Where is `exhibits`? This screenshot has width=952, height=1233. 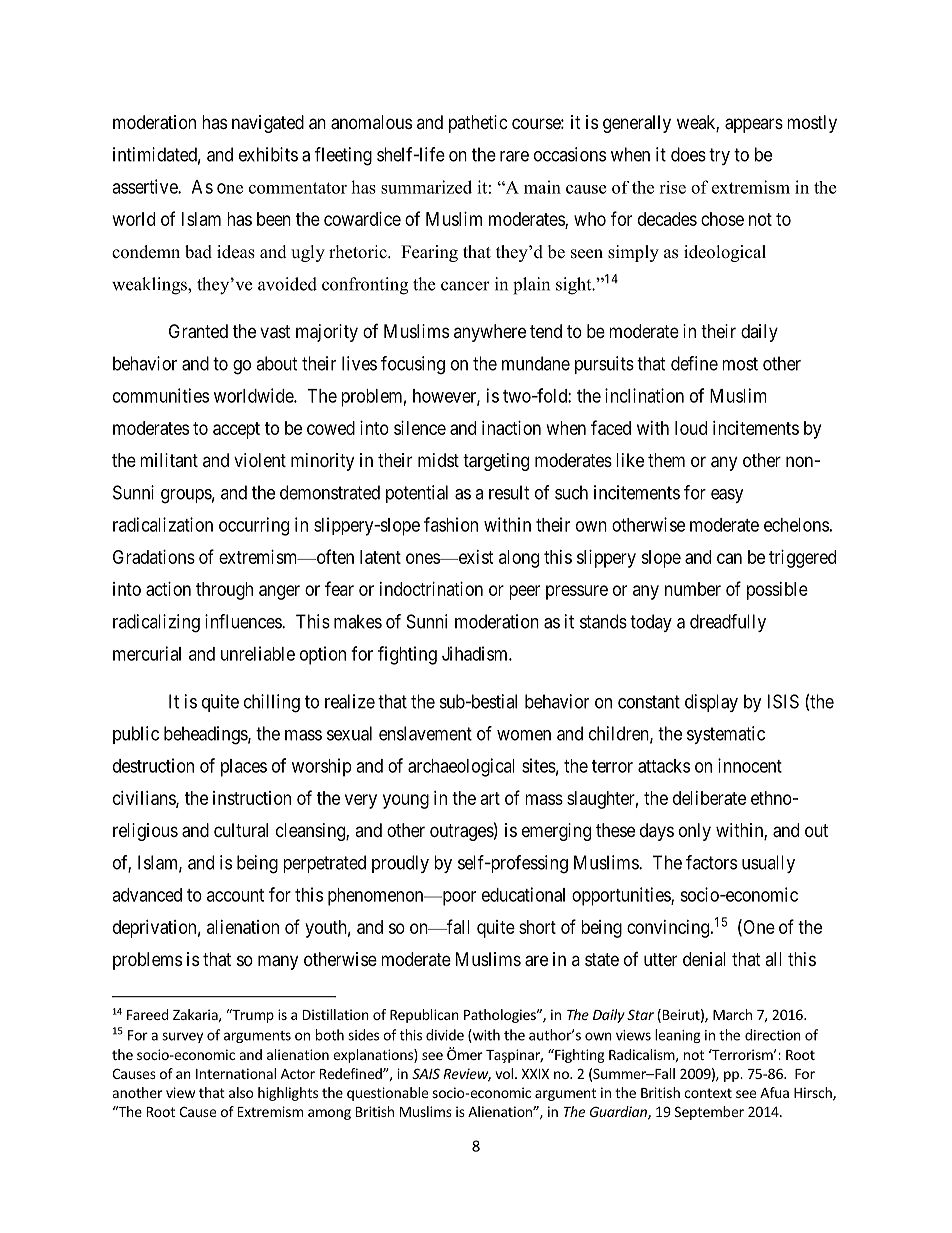
exhibits is located at coordinates (268, 154).
